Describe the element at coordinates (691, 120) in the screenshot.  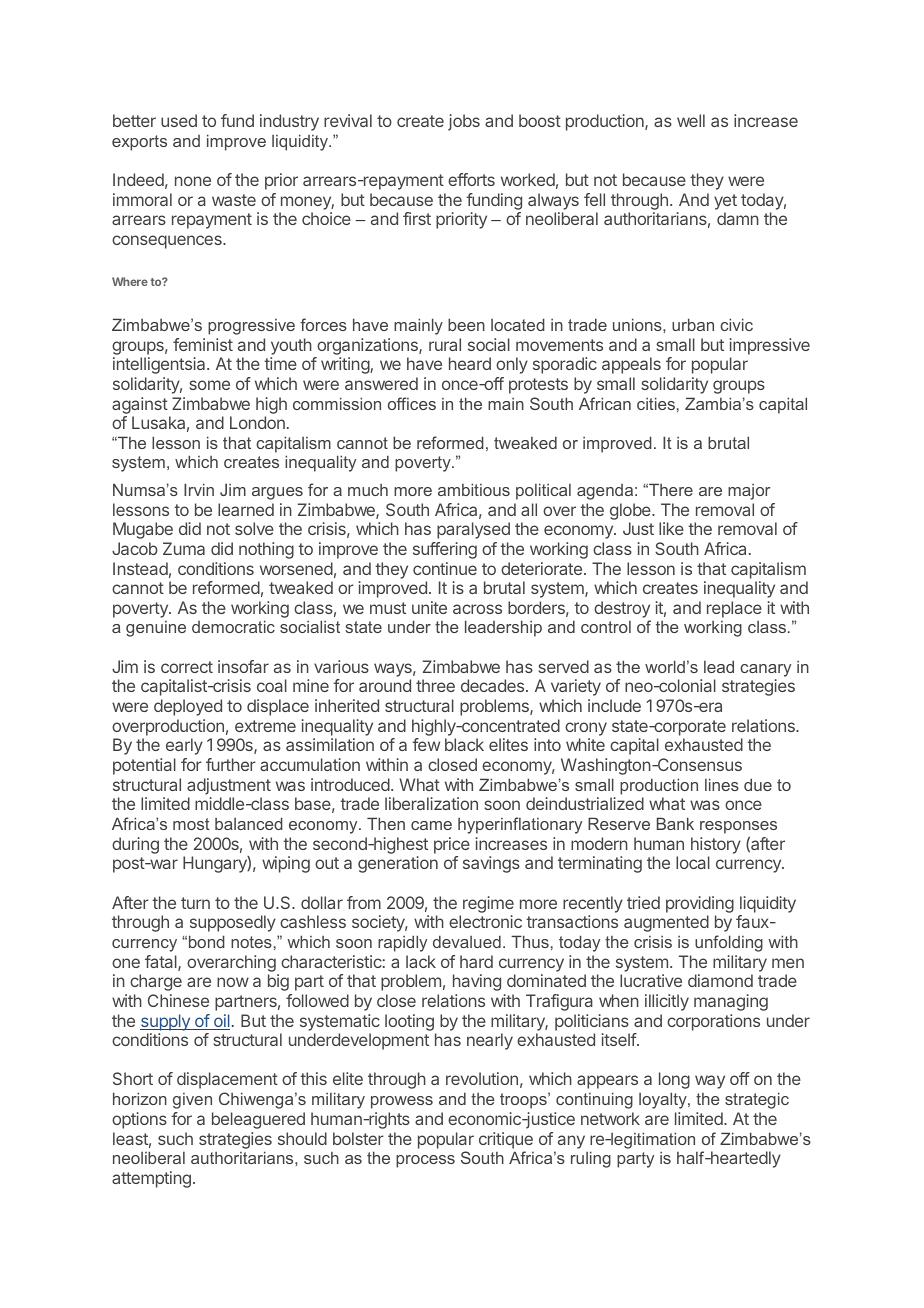
I see `well` at that location.
